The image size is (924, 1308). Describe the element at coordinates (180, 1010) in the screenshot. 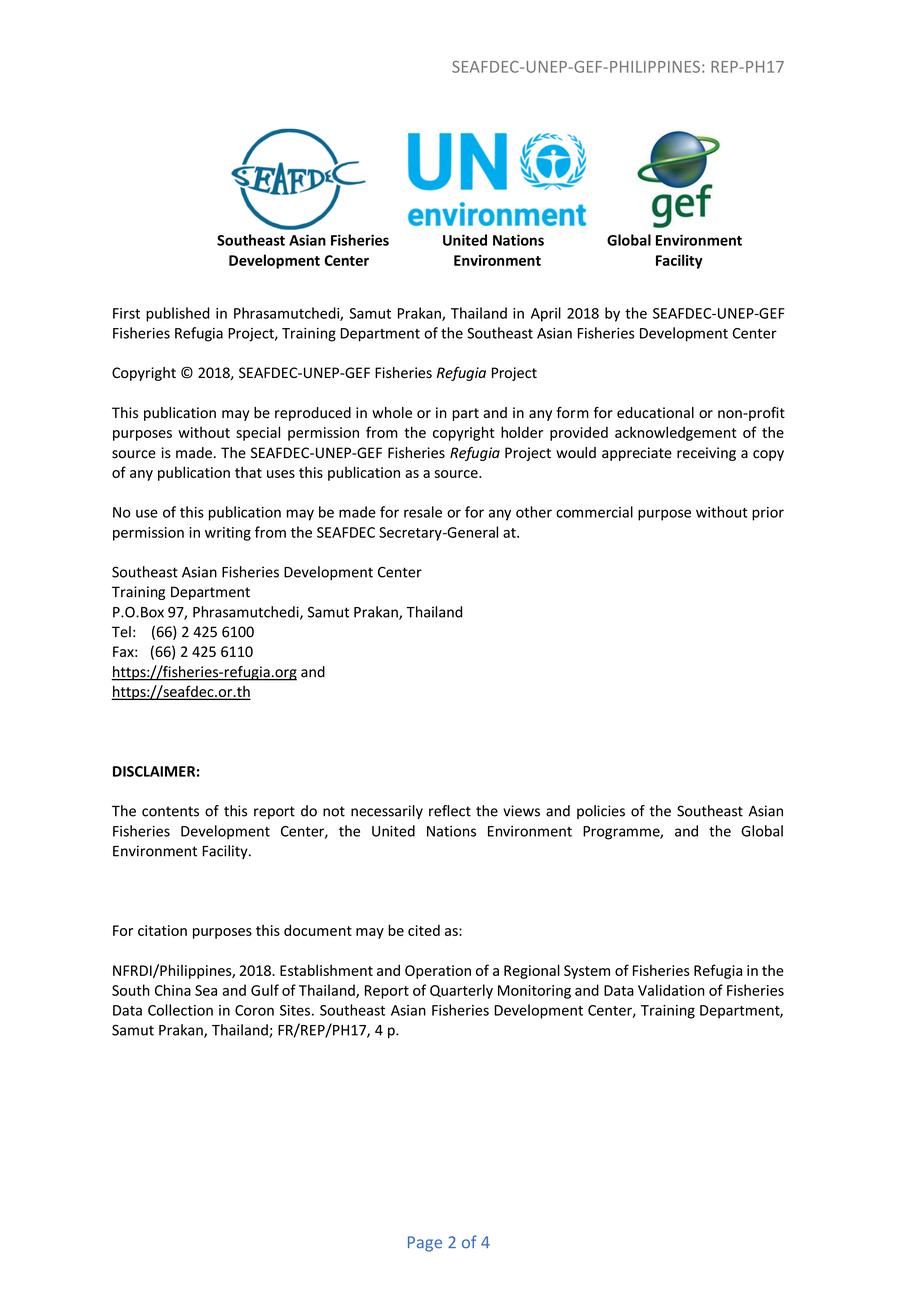

I see `Collection` at that location.
